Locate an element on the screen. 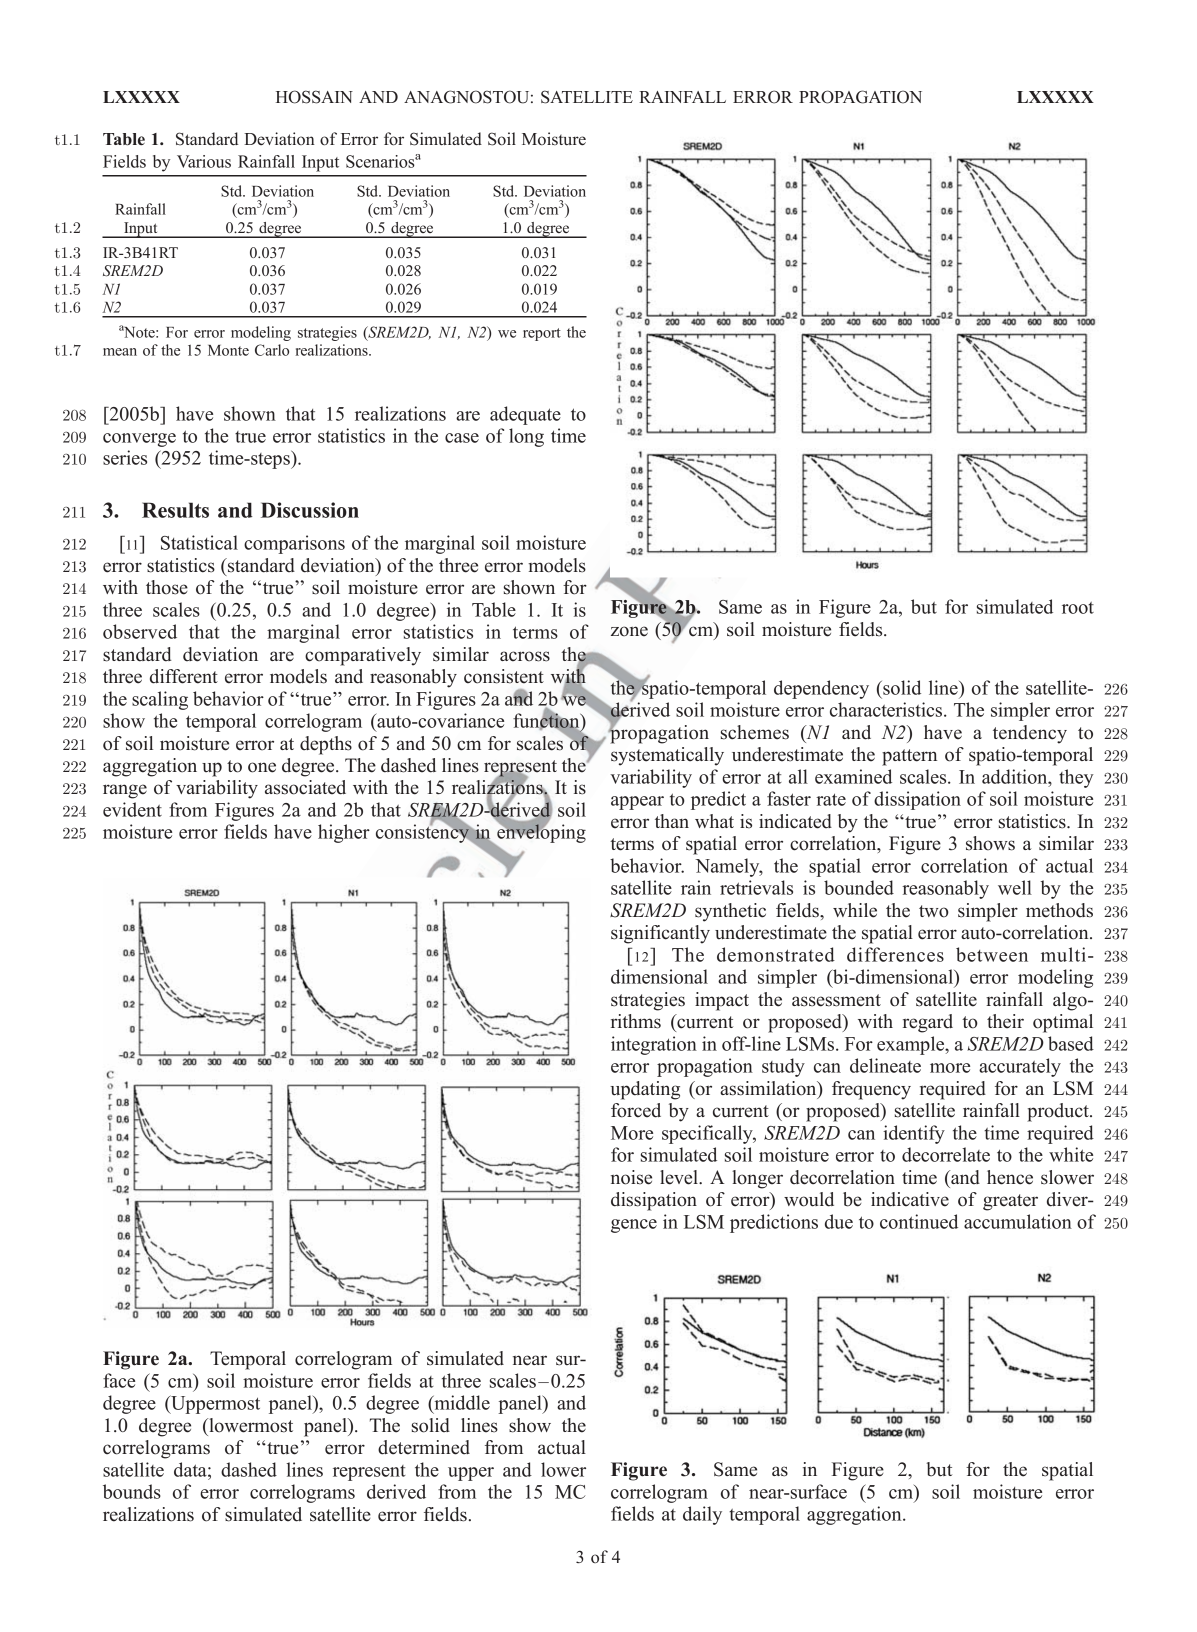 This screenshot has height=1632, width=1197. adequate is located at coordinates (525, 415).
